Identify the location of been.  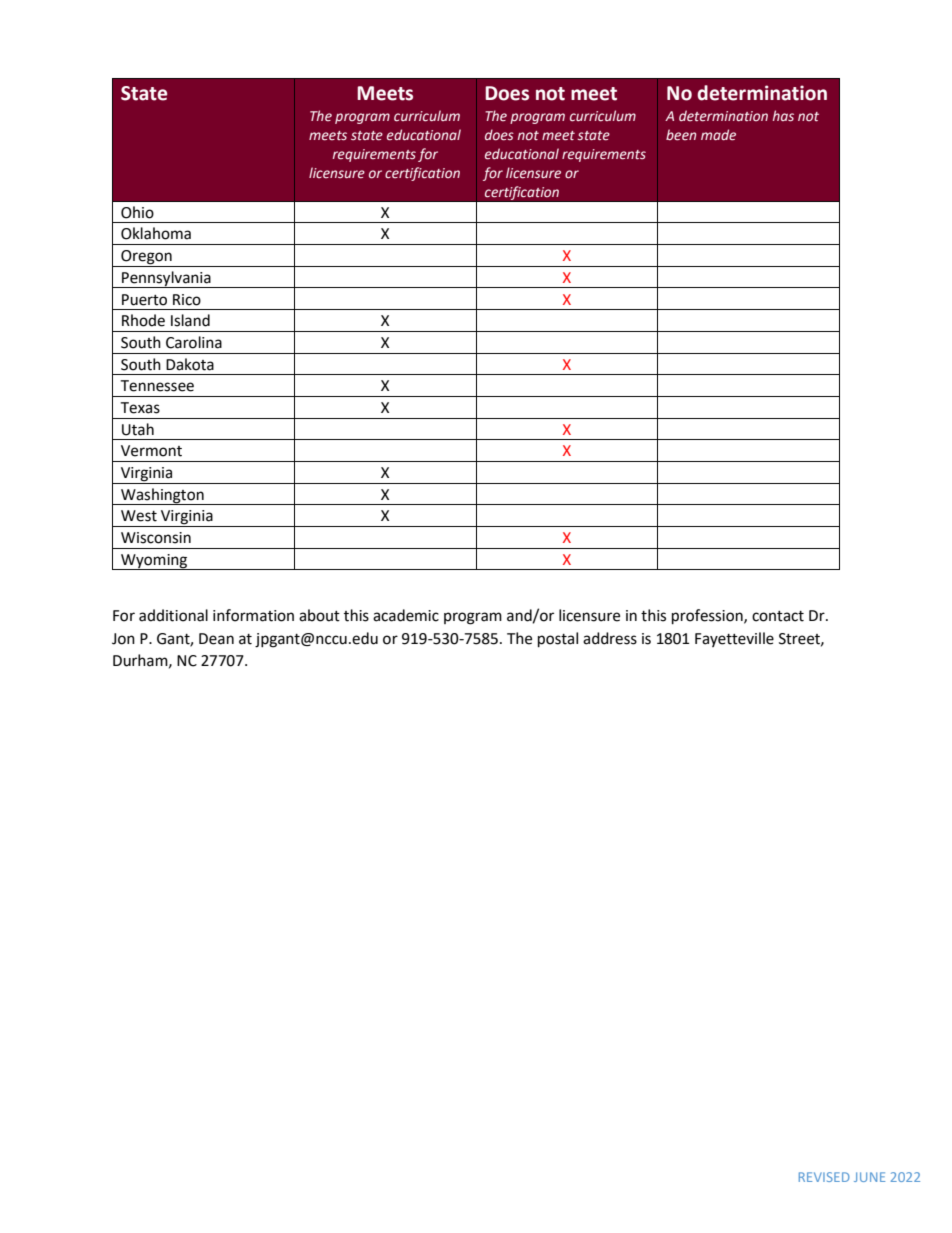
(681, 135).
